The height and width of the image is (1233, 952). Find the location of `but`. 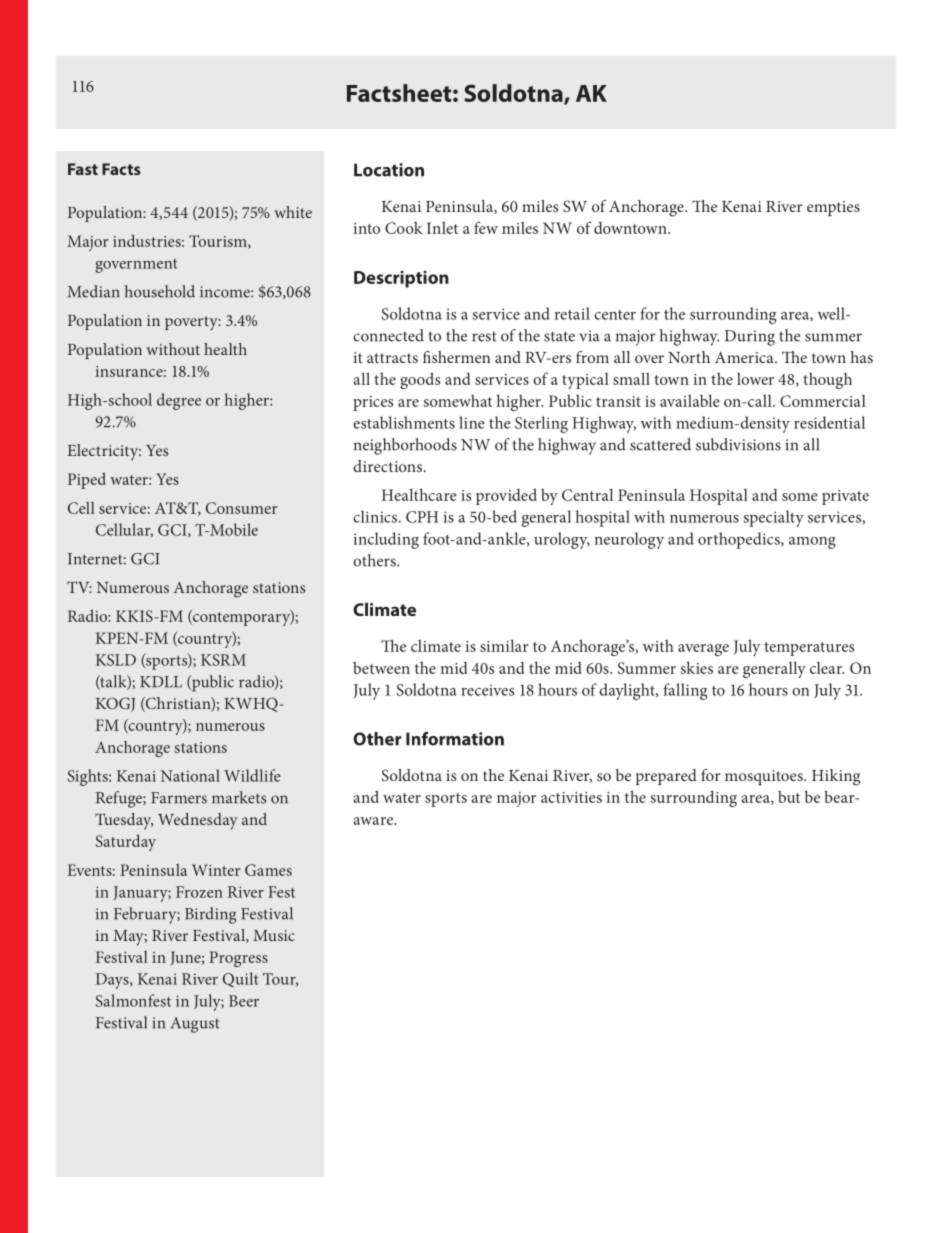

but is located at coordinates (789, 797).
